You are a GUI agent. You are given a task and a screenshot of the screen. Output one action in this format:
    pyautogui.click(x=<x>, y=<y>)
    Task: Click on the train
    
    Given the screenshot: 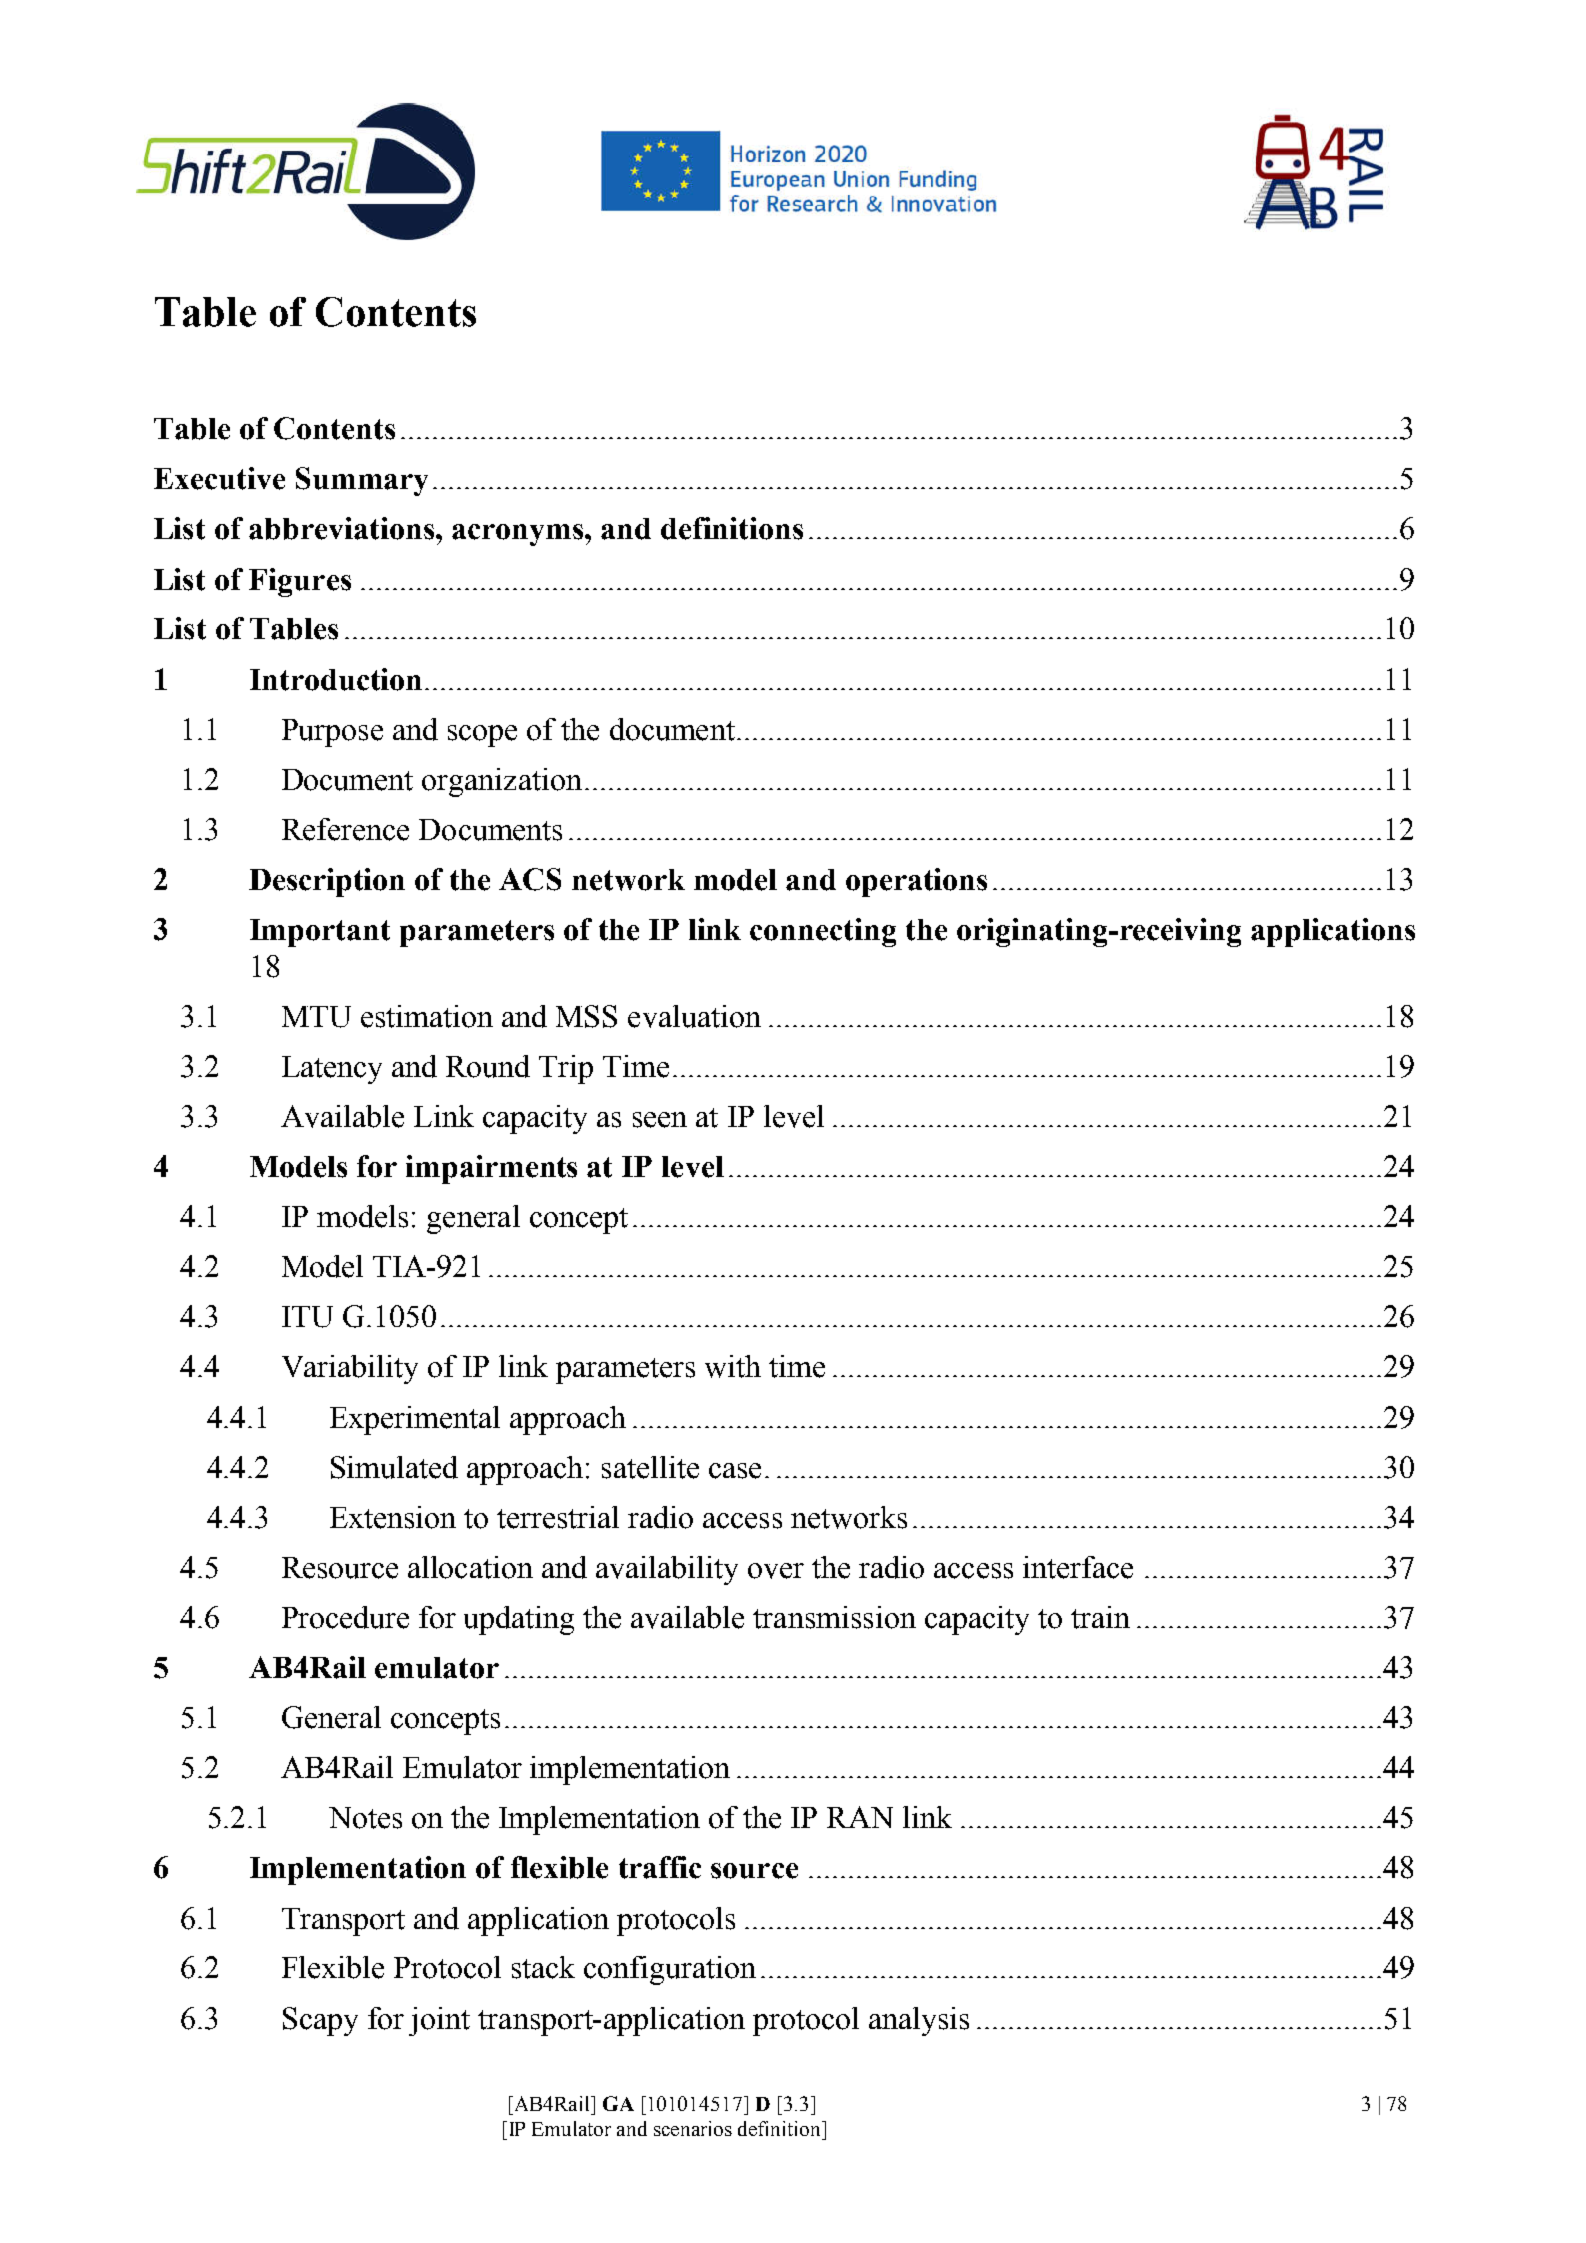 What is the action you would take?
    pyautogui.click(x=1100, y=1617)
